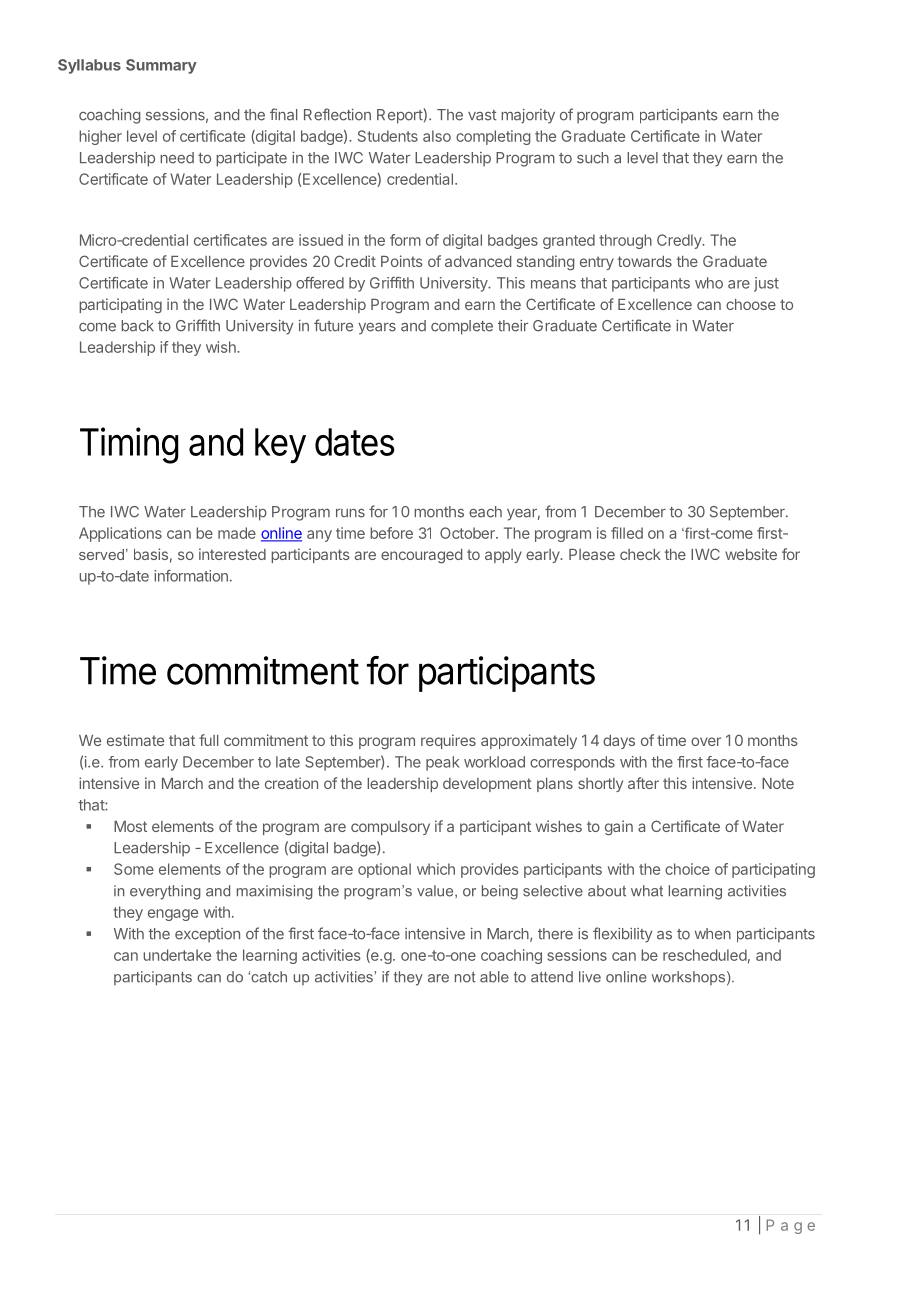 The height and width of the screenshot is (1309, 924). Describe the element at coordinates (120, 534) in the screenshot. I see `Applications` at that location.
